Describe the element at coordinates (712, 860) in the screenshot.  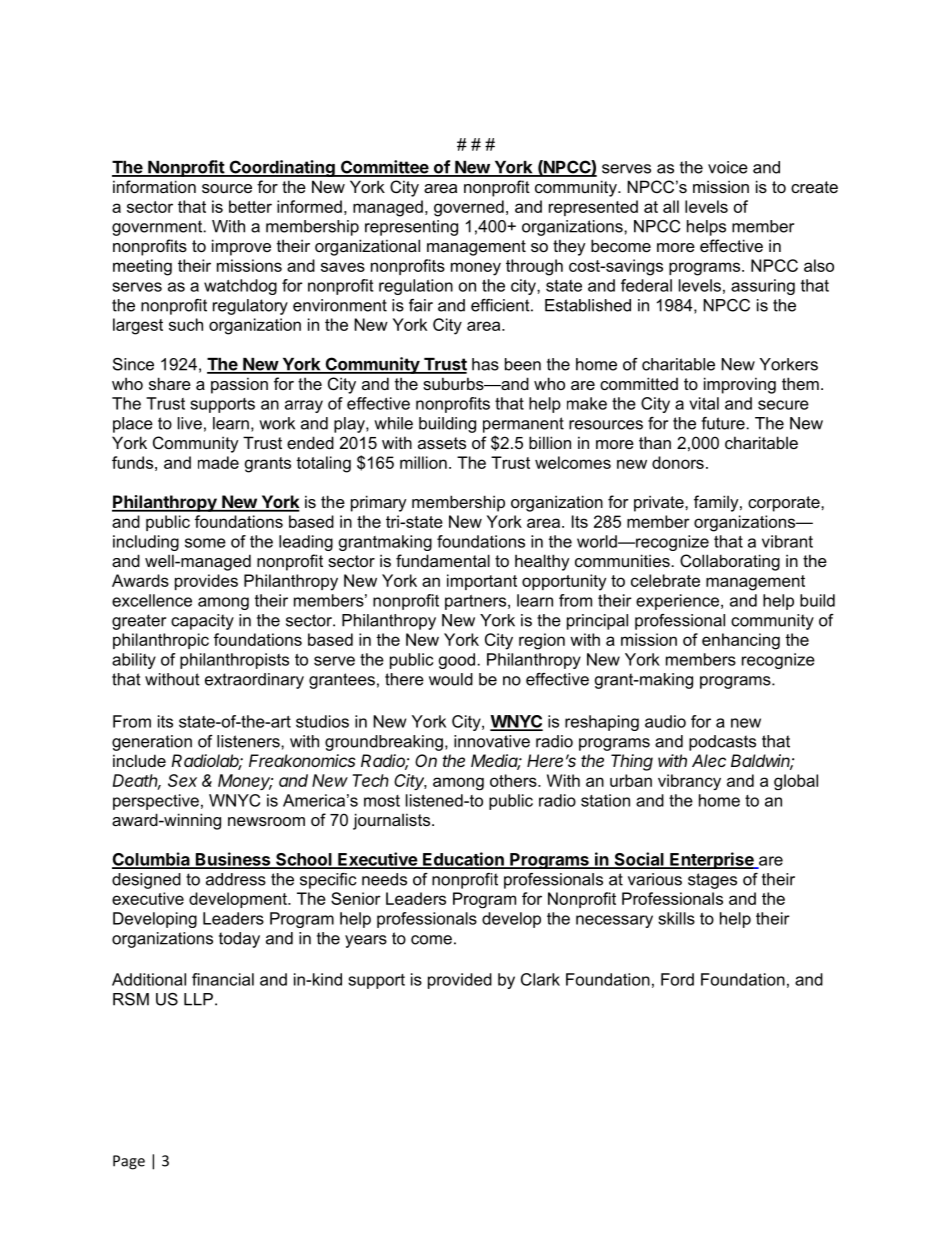
I see `Enterprise` at that location.
